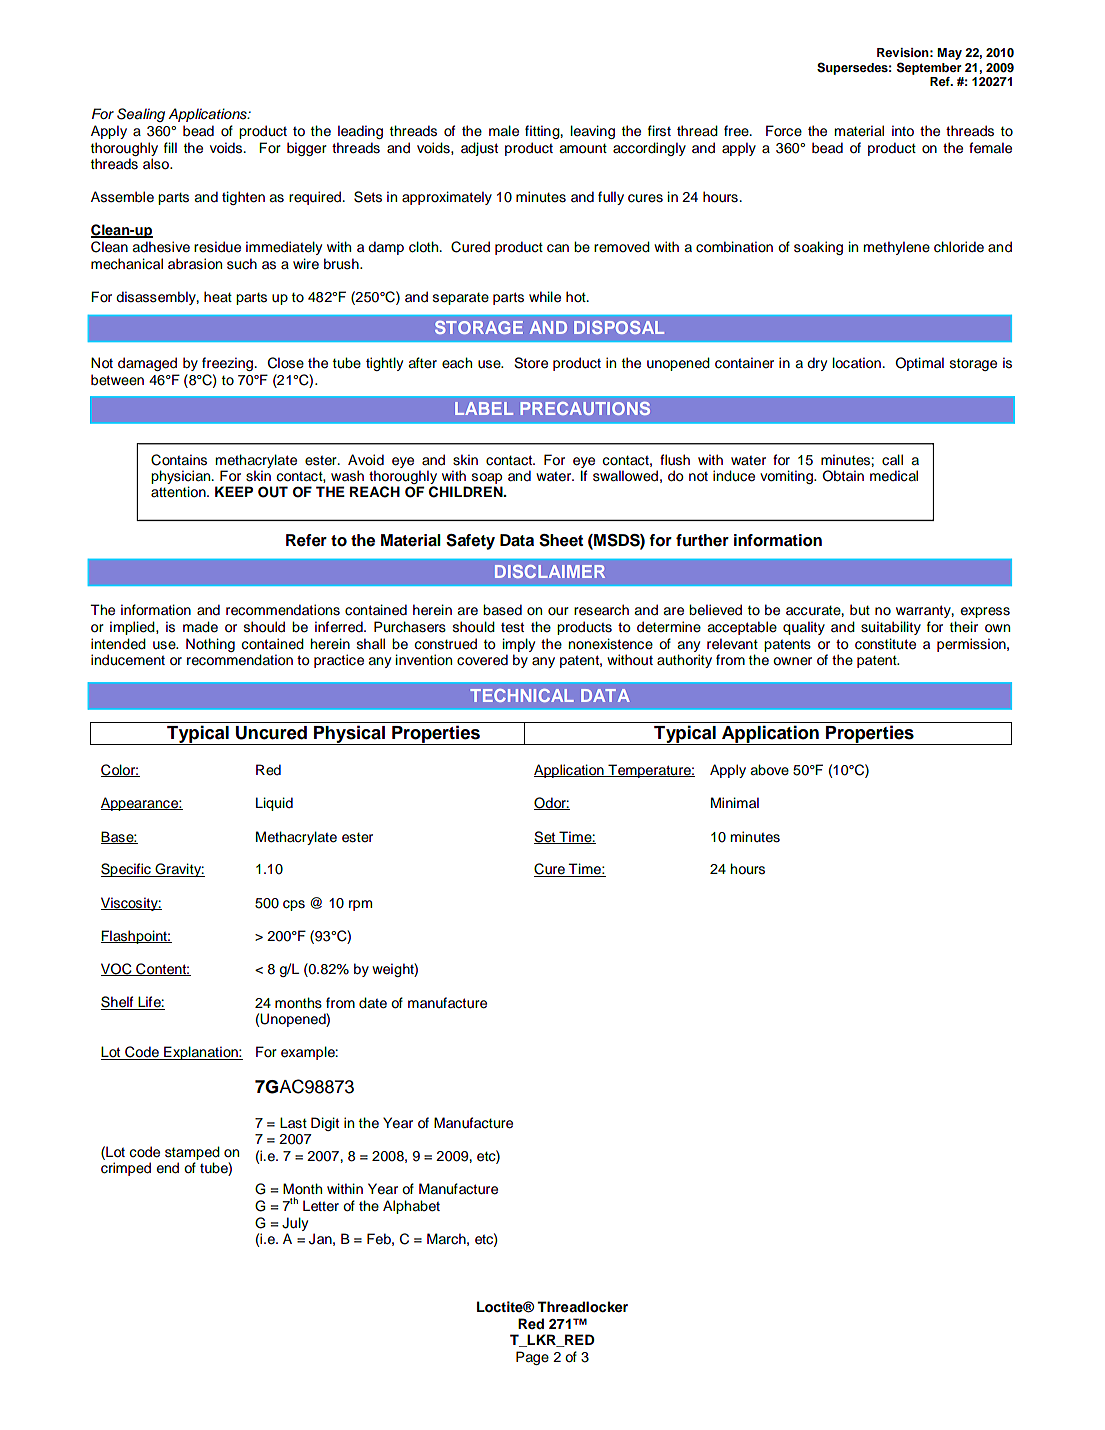 The image size is (1105, 1430). I want to click on location, so click(858, 363).
